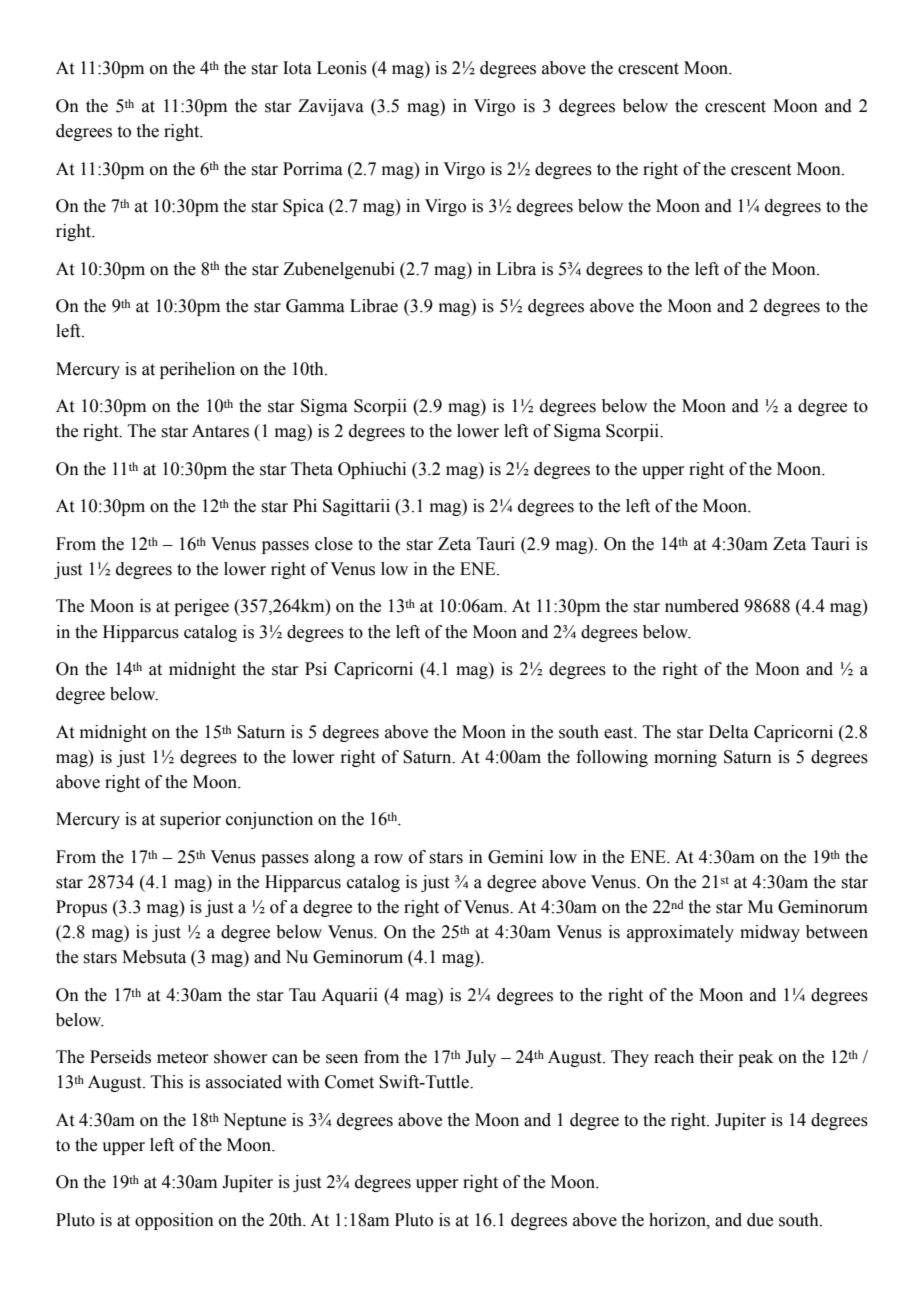 Image resolution: width=924 pixels, height=1308 pixels. Describe the element at coordinates (702, 606) in the screenshot. I see `numbered` at that location.
